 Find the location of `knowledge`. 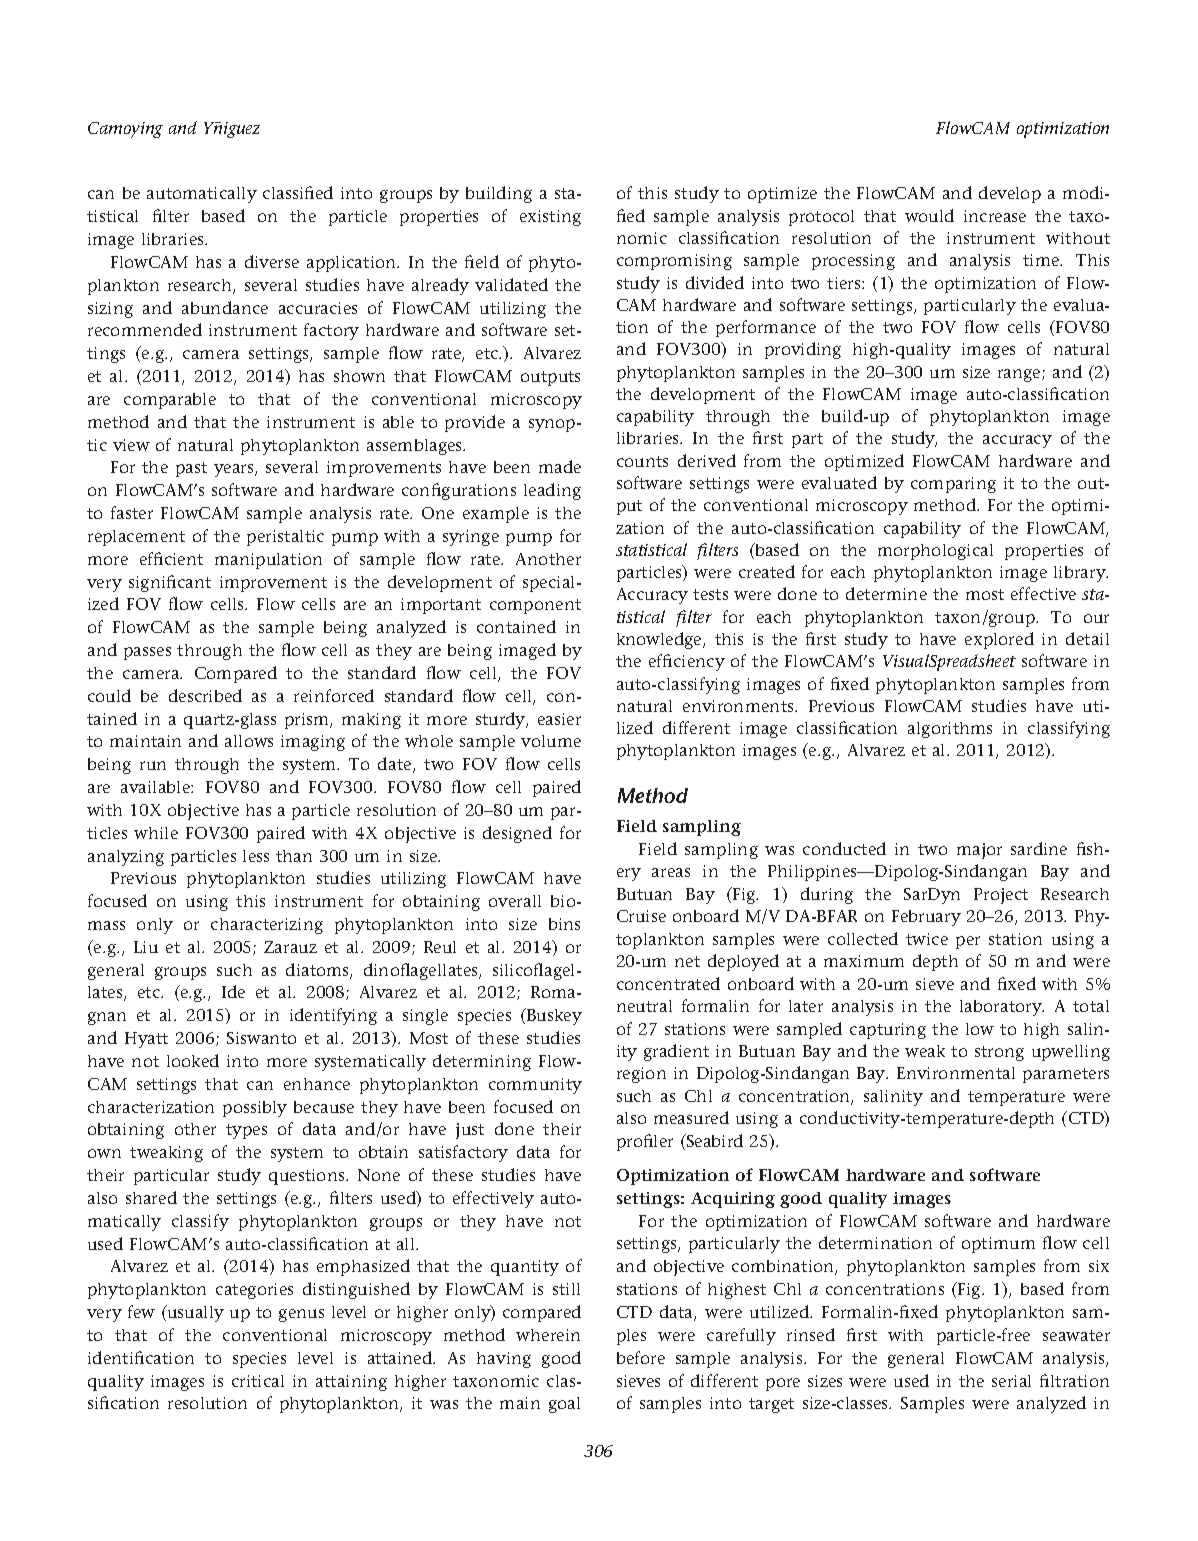

knowledge is located at coordinates (660, 640).
